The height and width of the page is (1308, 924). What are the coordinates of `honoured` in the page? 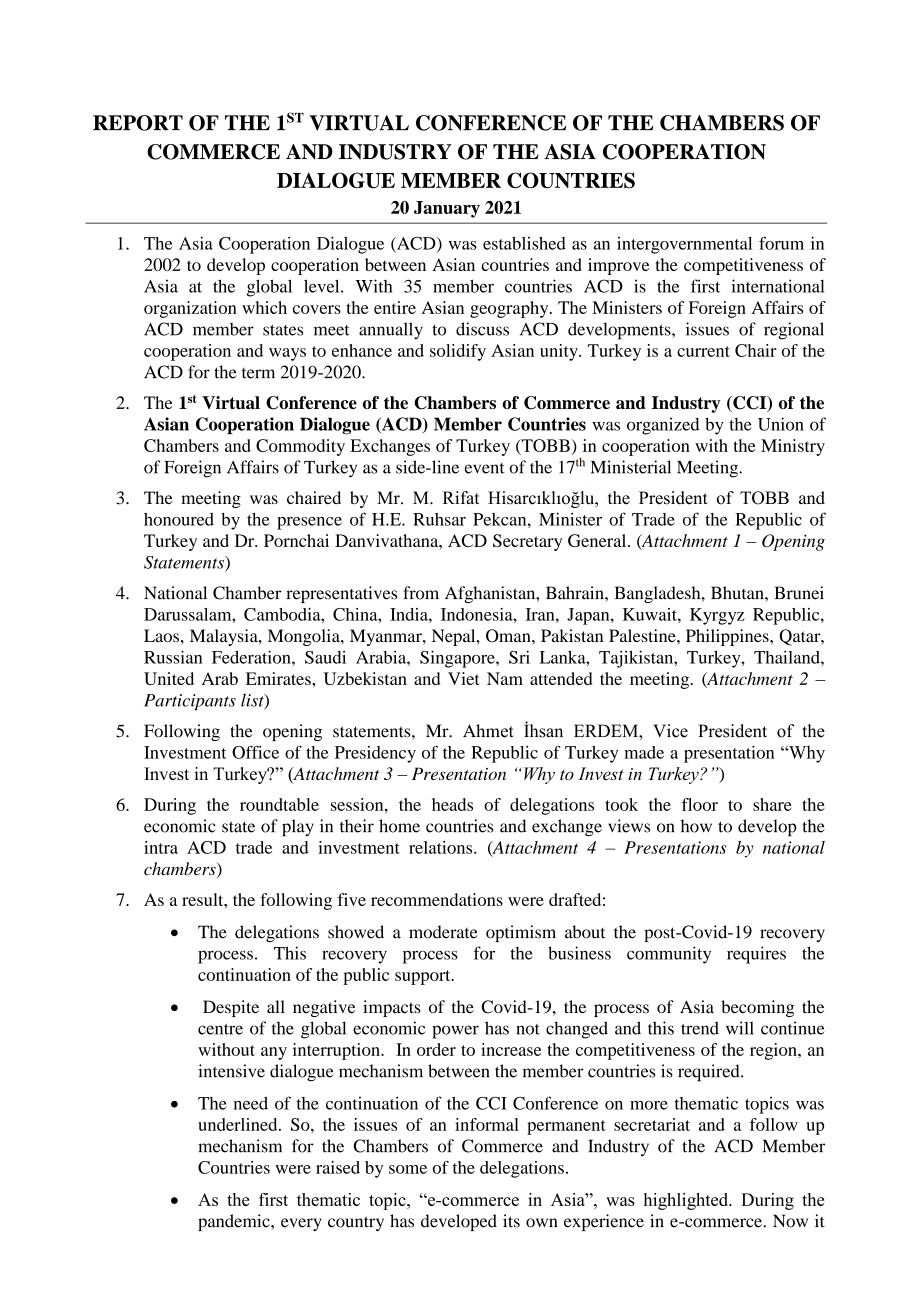 It's located at (179, 519).
